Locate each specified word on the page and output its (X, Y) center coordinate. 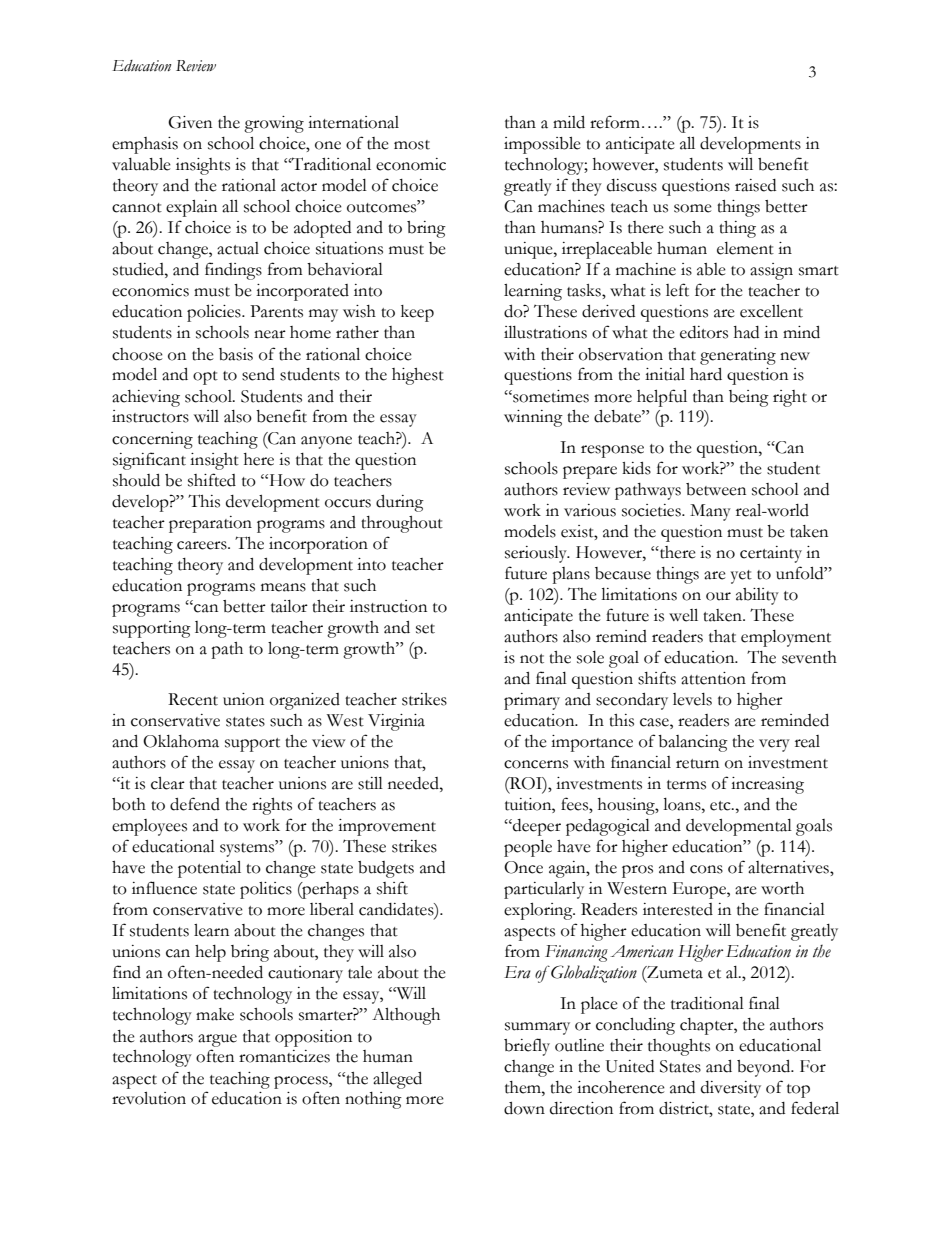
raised (755, 185)
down (524, 1108)
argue (217, 1040)
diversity (731, 1089)
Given (190, 122)
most (412, 145)
